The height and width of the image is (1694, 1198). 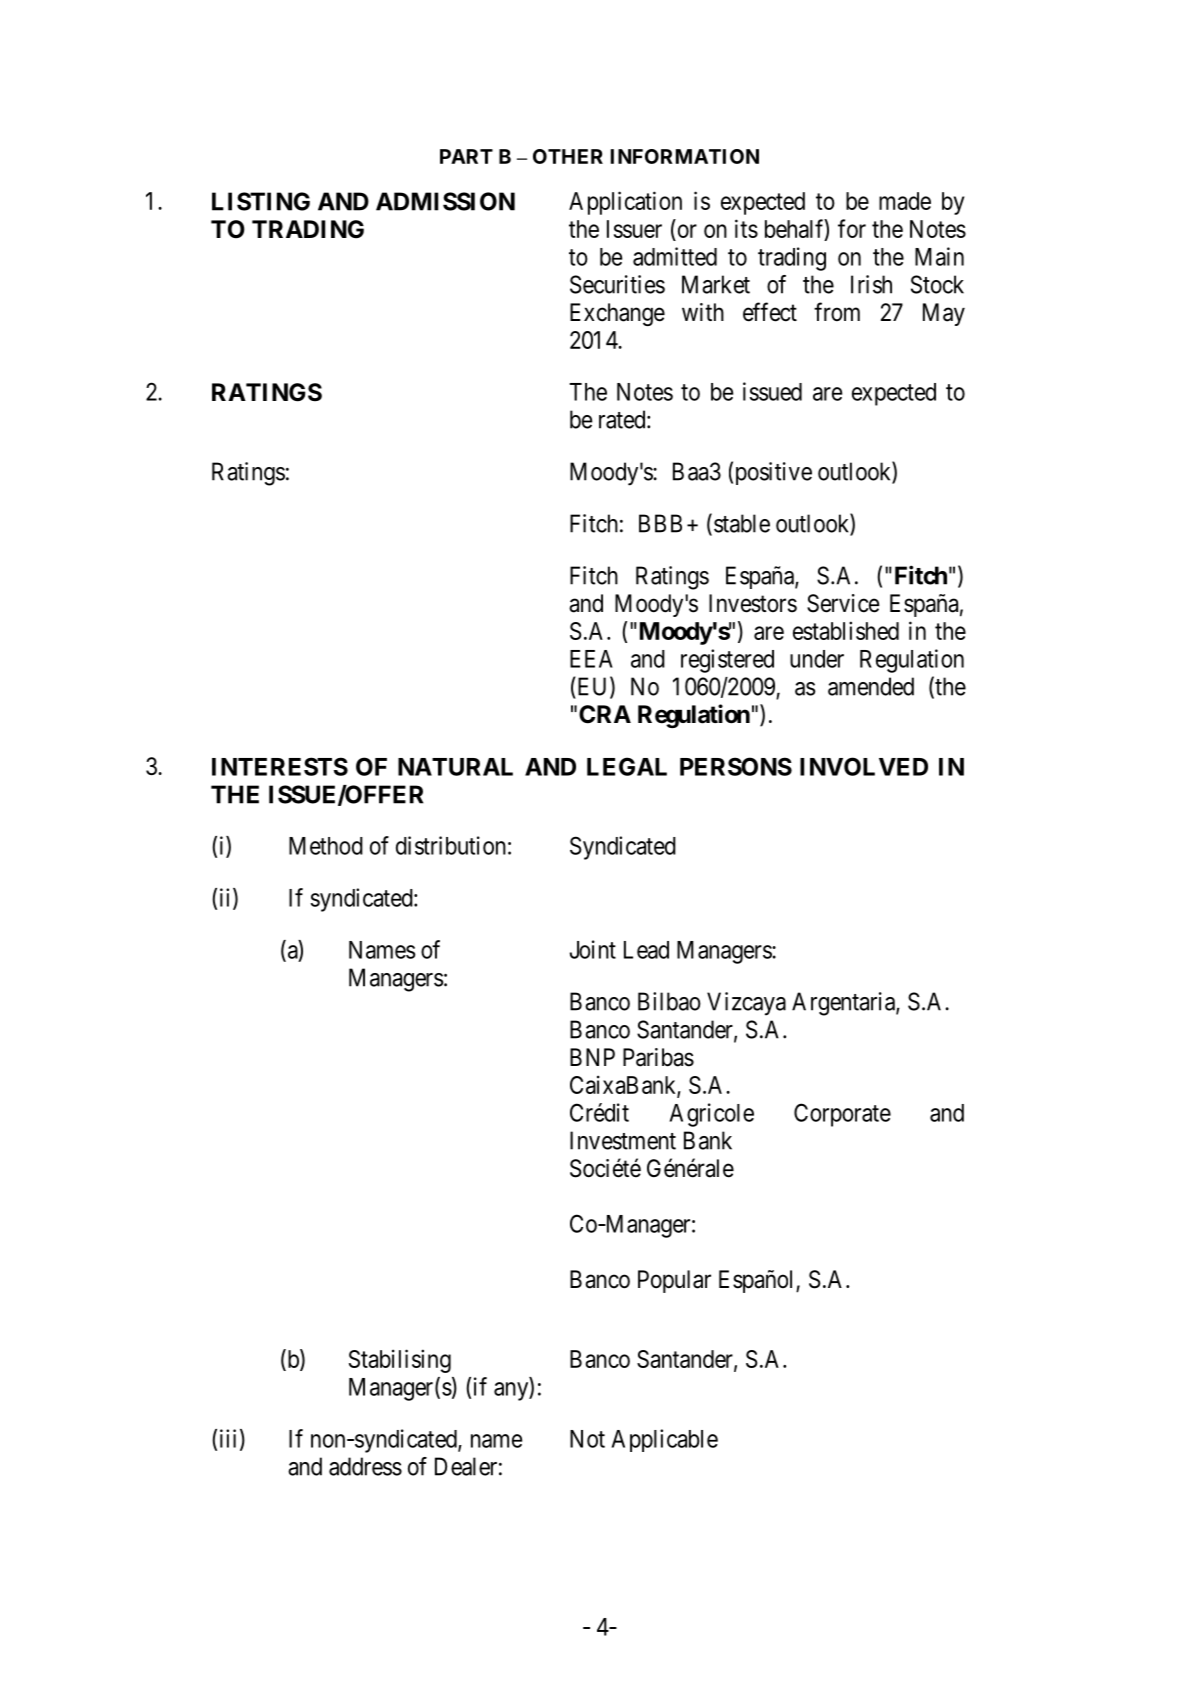 I want to click on LISTING, so click(x=261, y=201).
